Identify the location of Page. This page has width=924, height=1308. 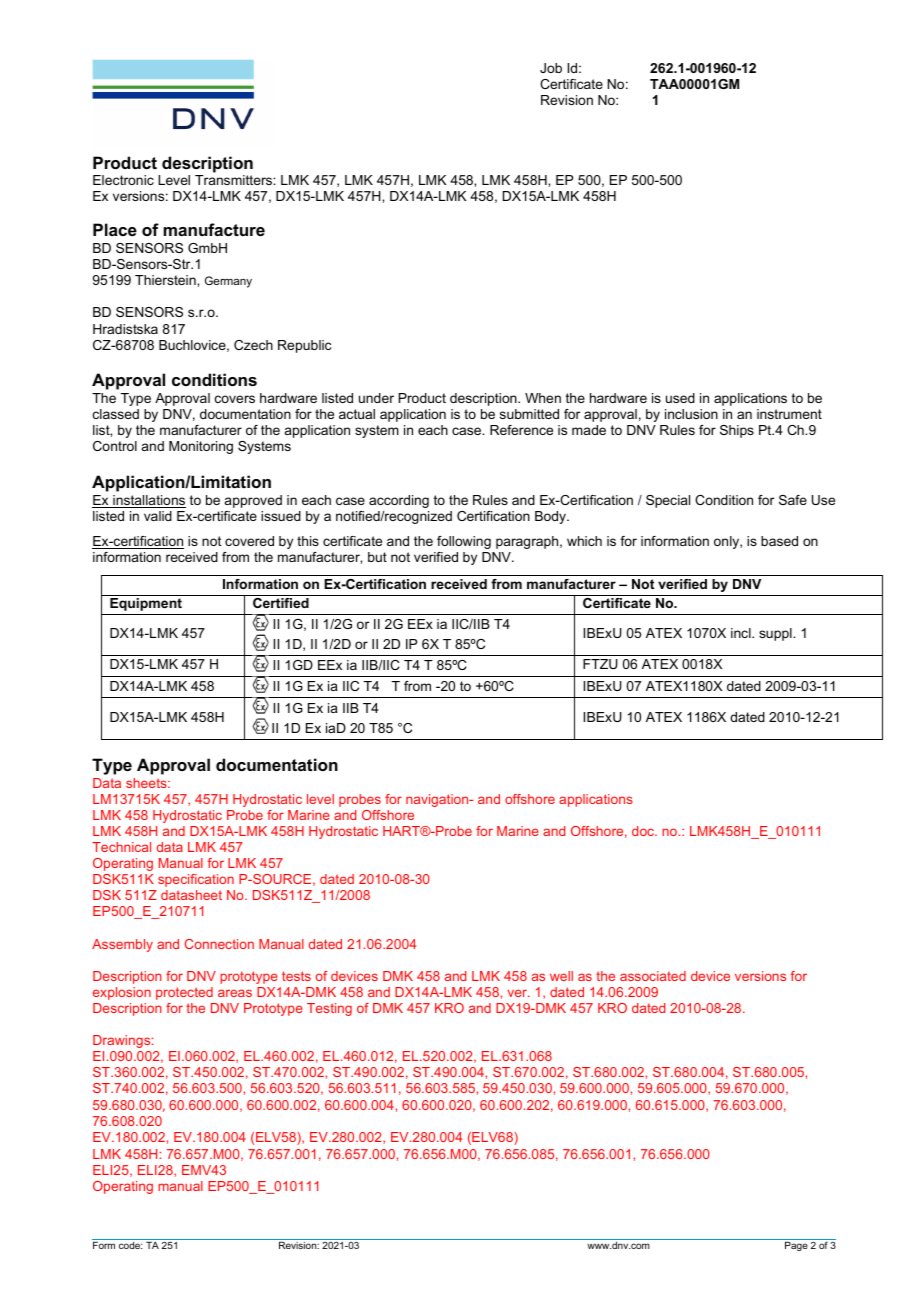
(796, 1246).
